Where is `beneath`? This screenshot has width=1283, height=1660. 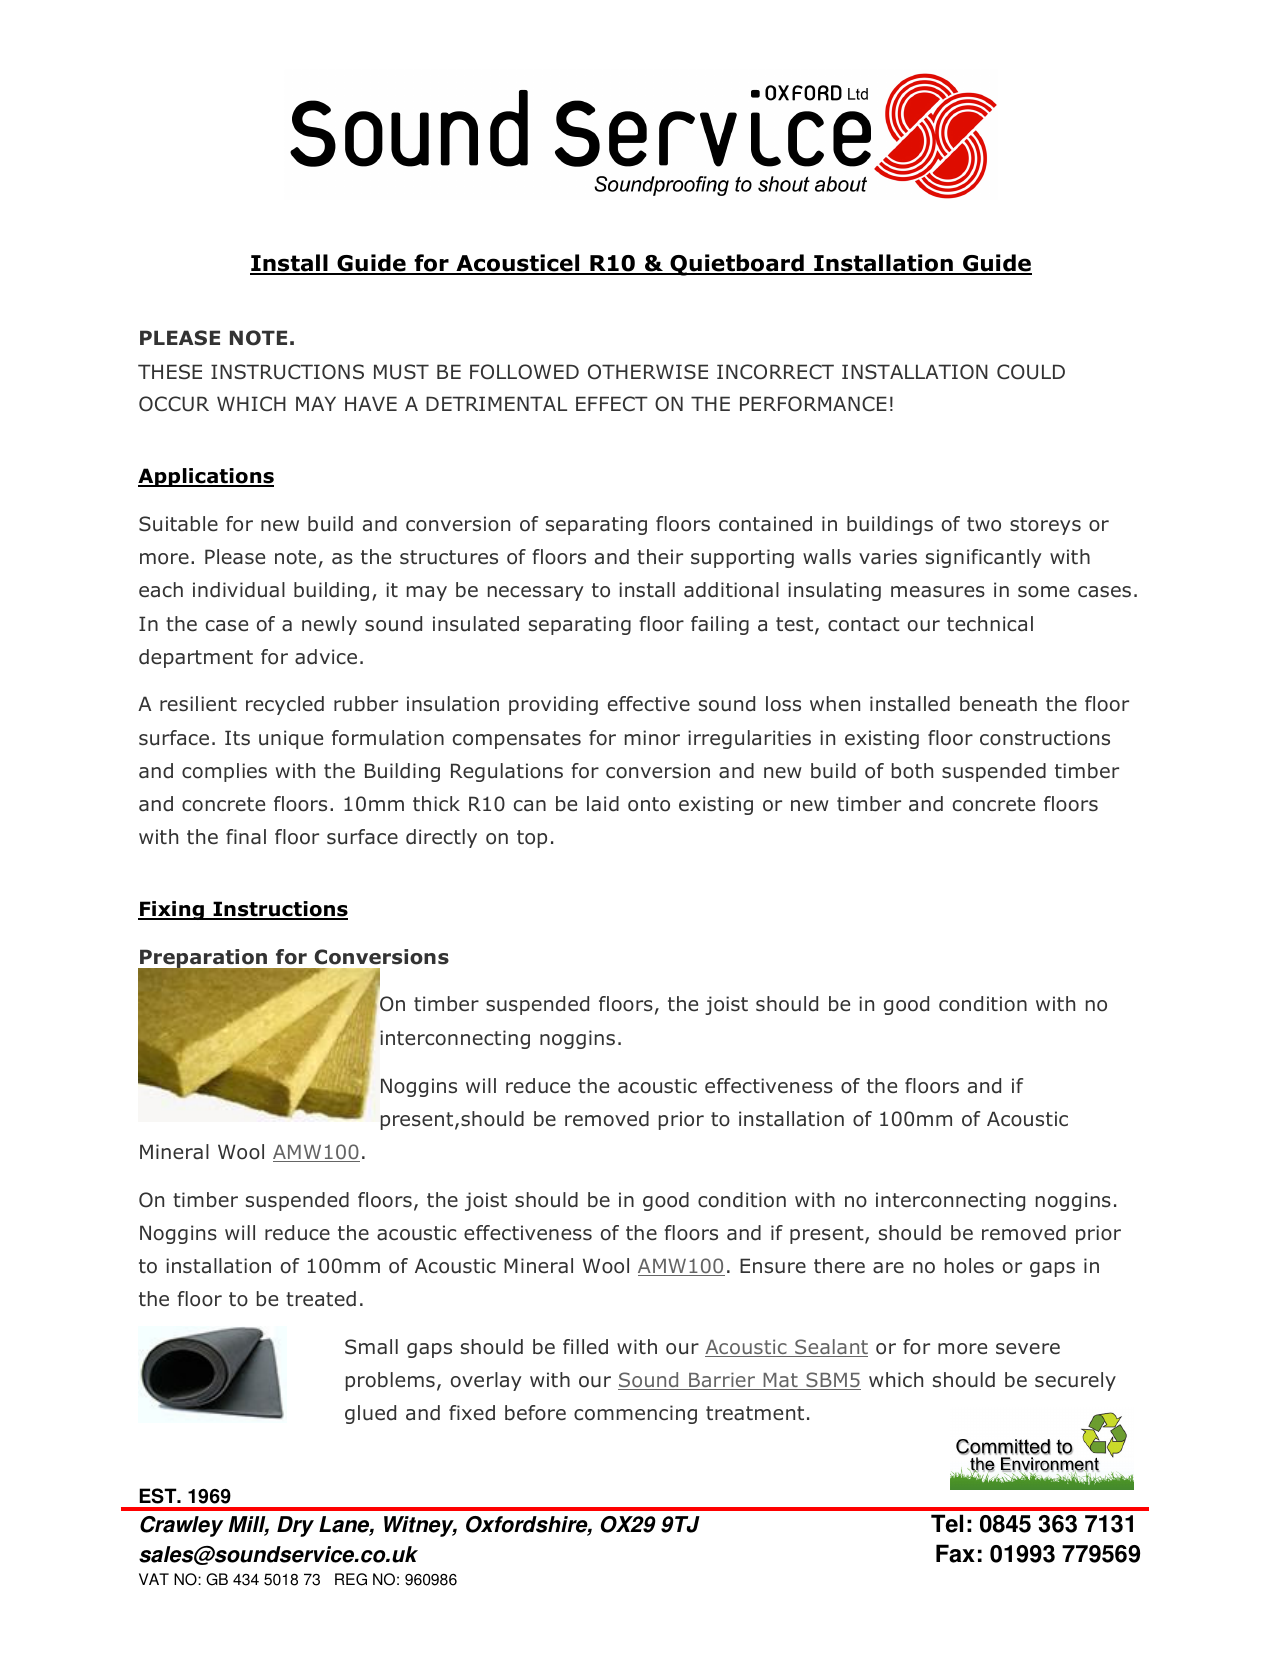
beneath is located at coordinates (998, 704).
